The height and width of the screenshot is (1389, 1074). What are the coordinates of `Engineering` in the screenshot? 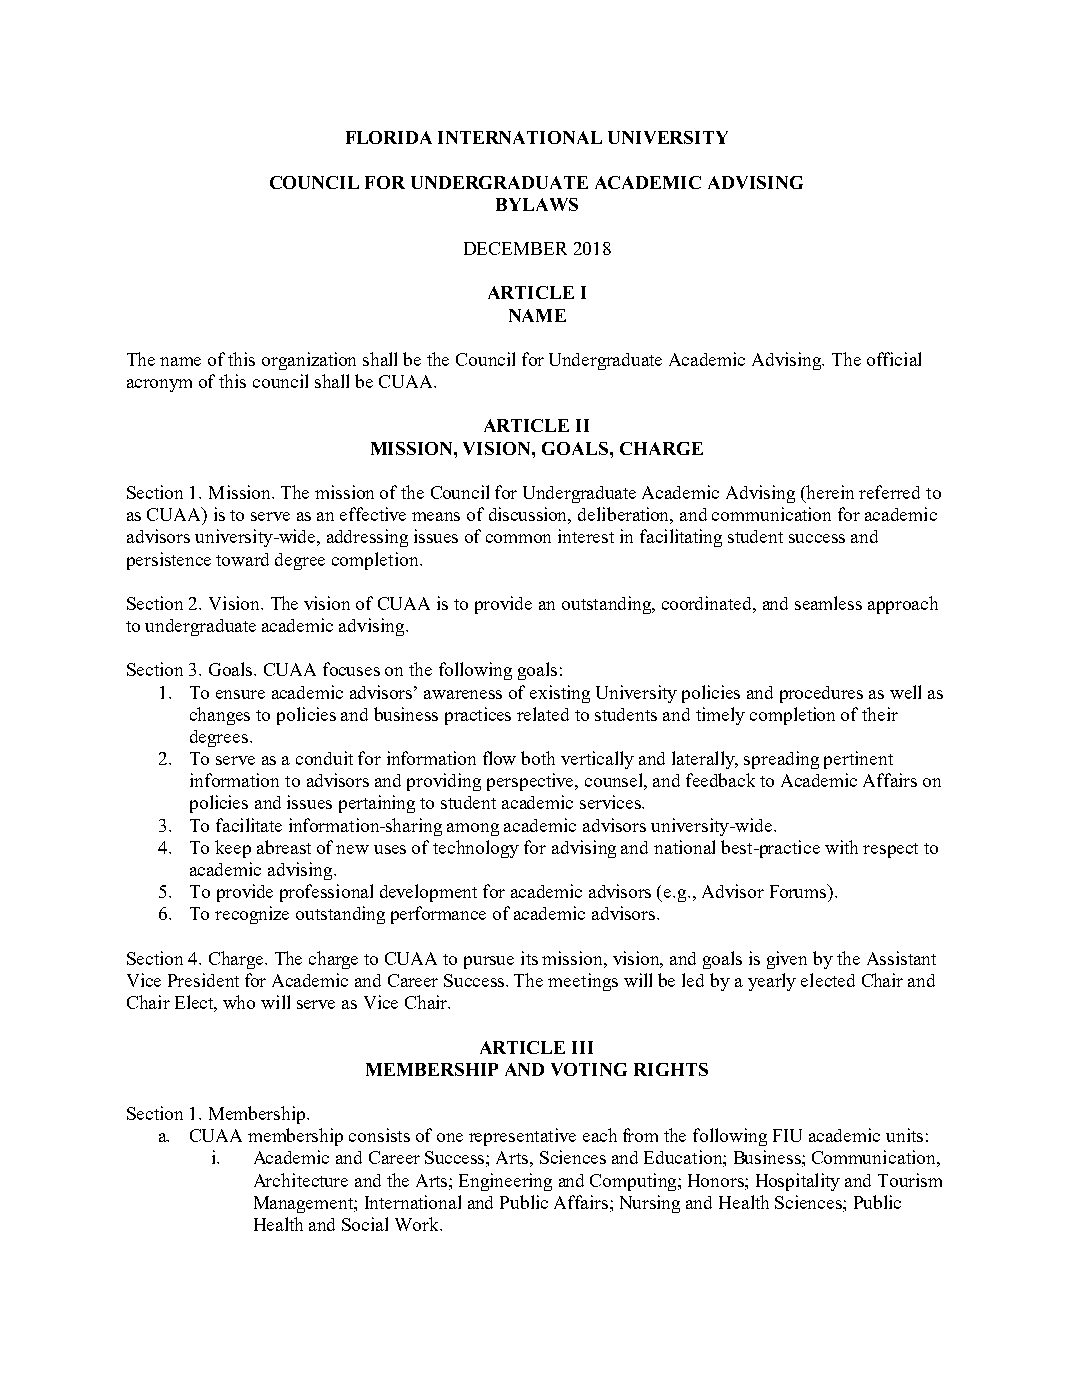 It's located at (505, 1182).
